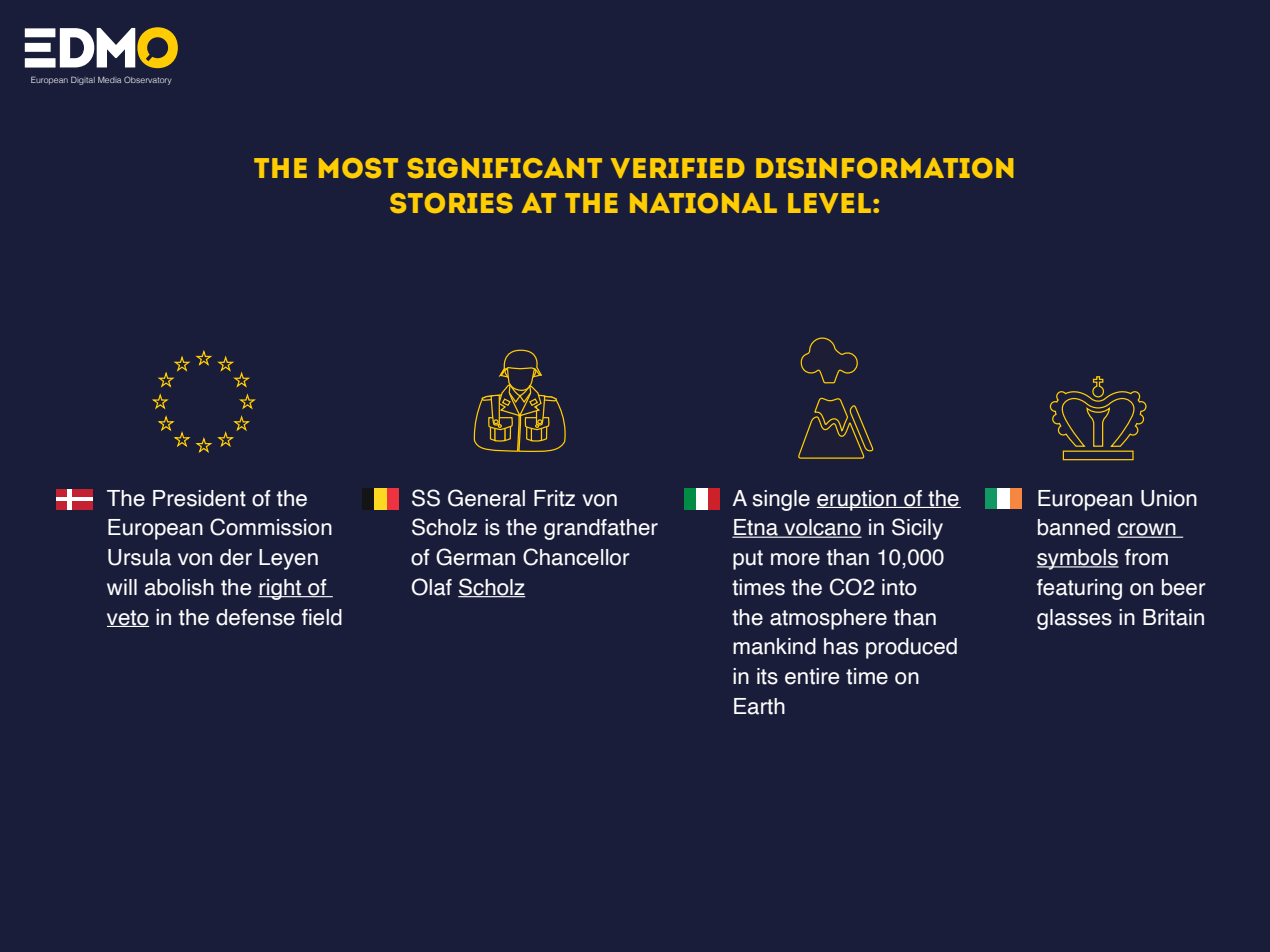  Describe the element at coordinates (678, 168) in the image. I see `VERIFIED` at that location.
